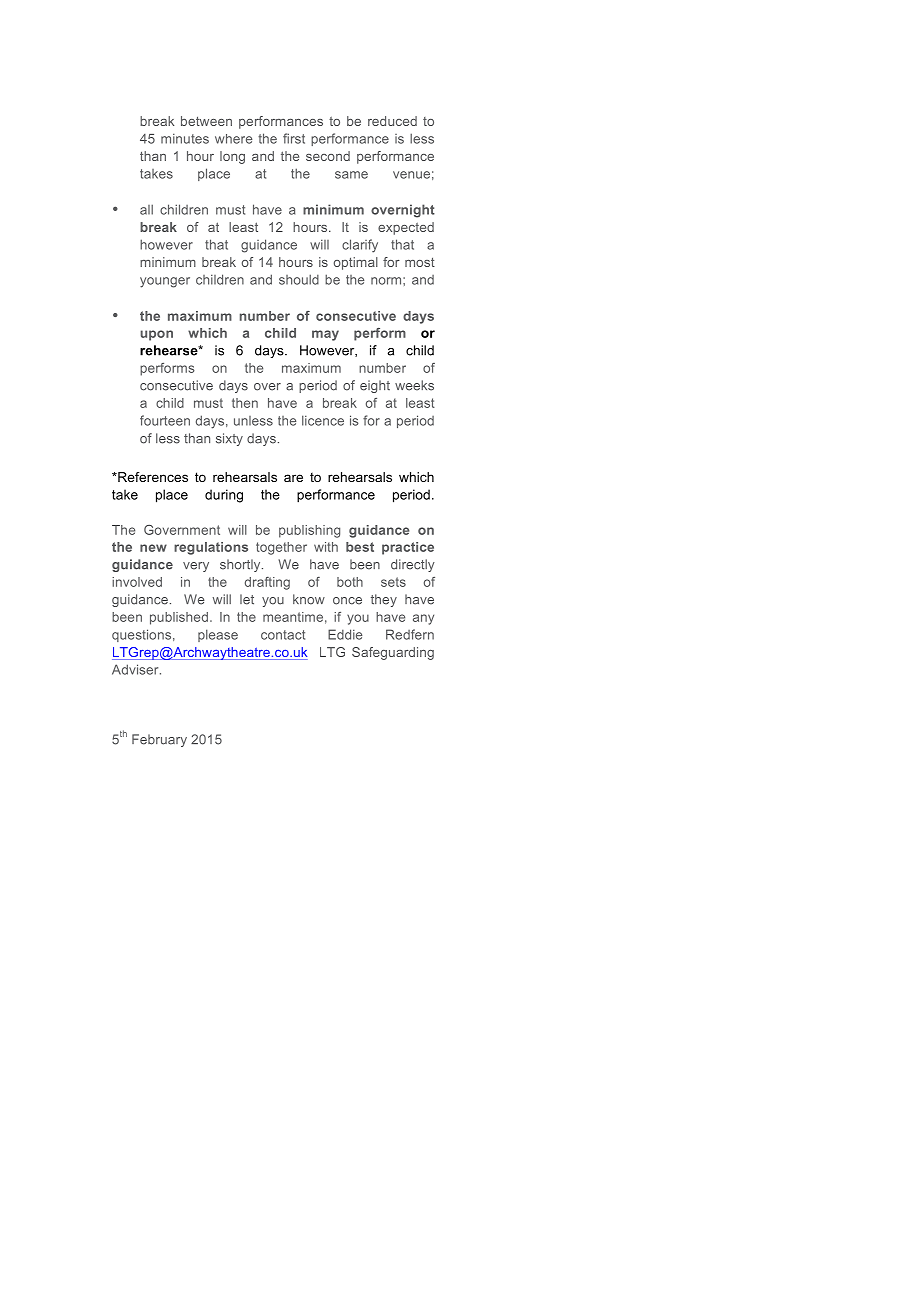 The image size is (924, 1308). Describe the element at coordinates (281, 548) in the screenshot. I see `together` at that location.
